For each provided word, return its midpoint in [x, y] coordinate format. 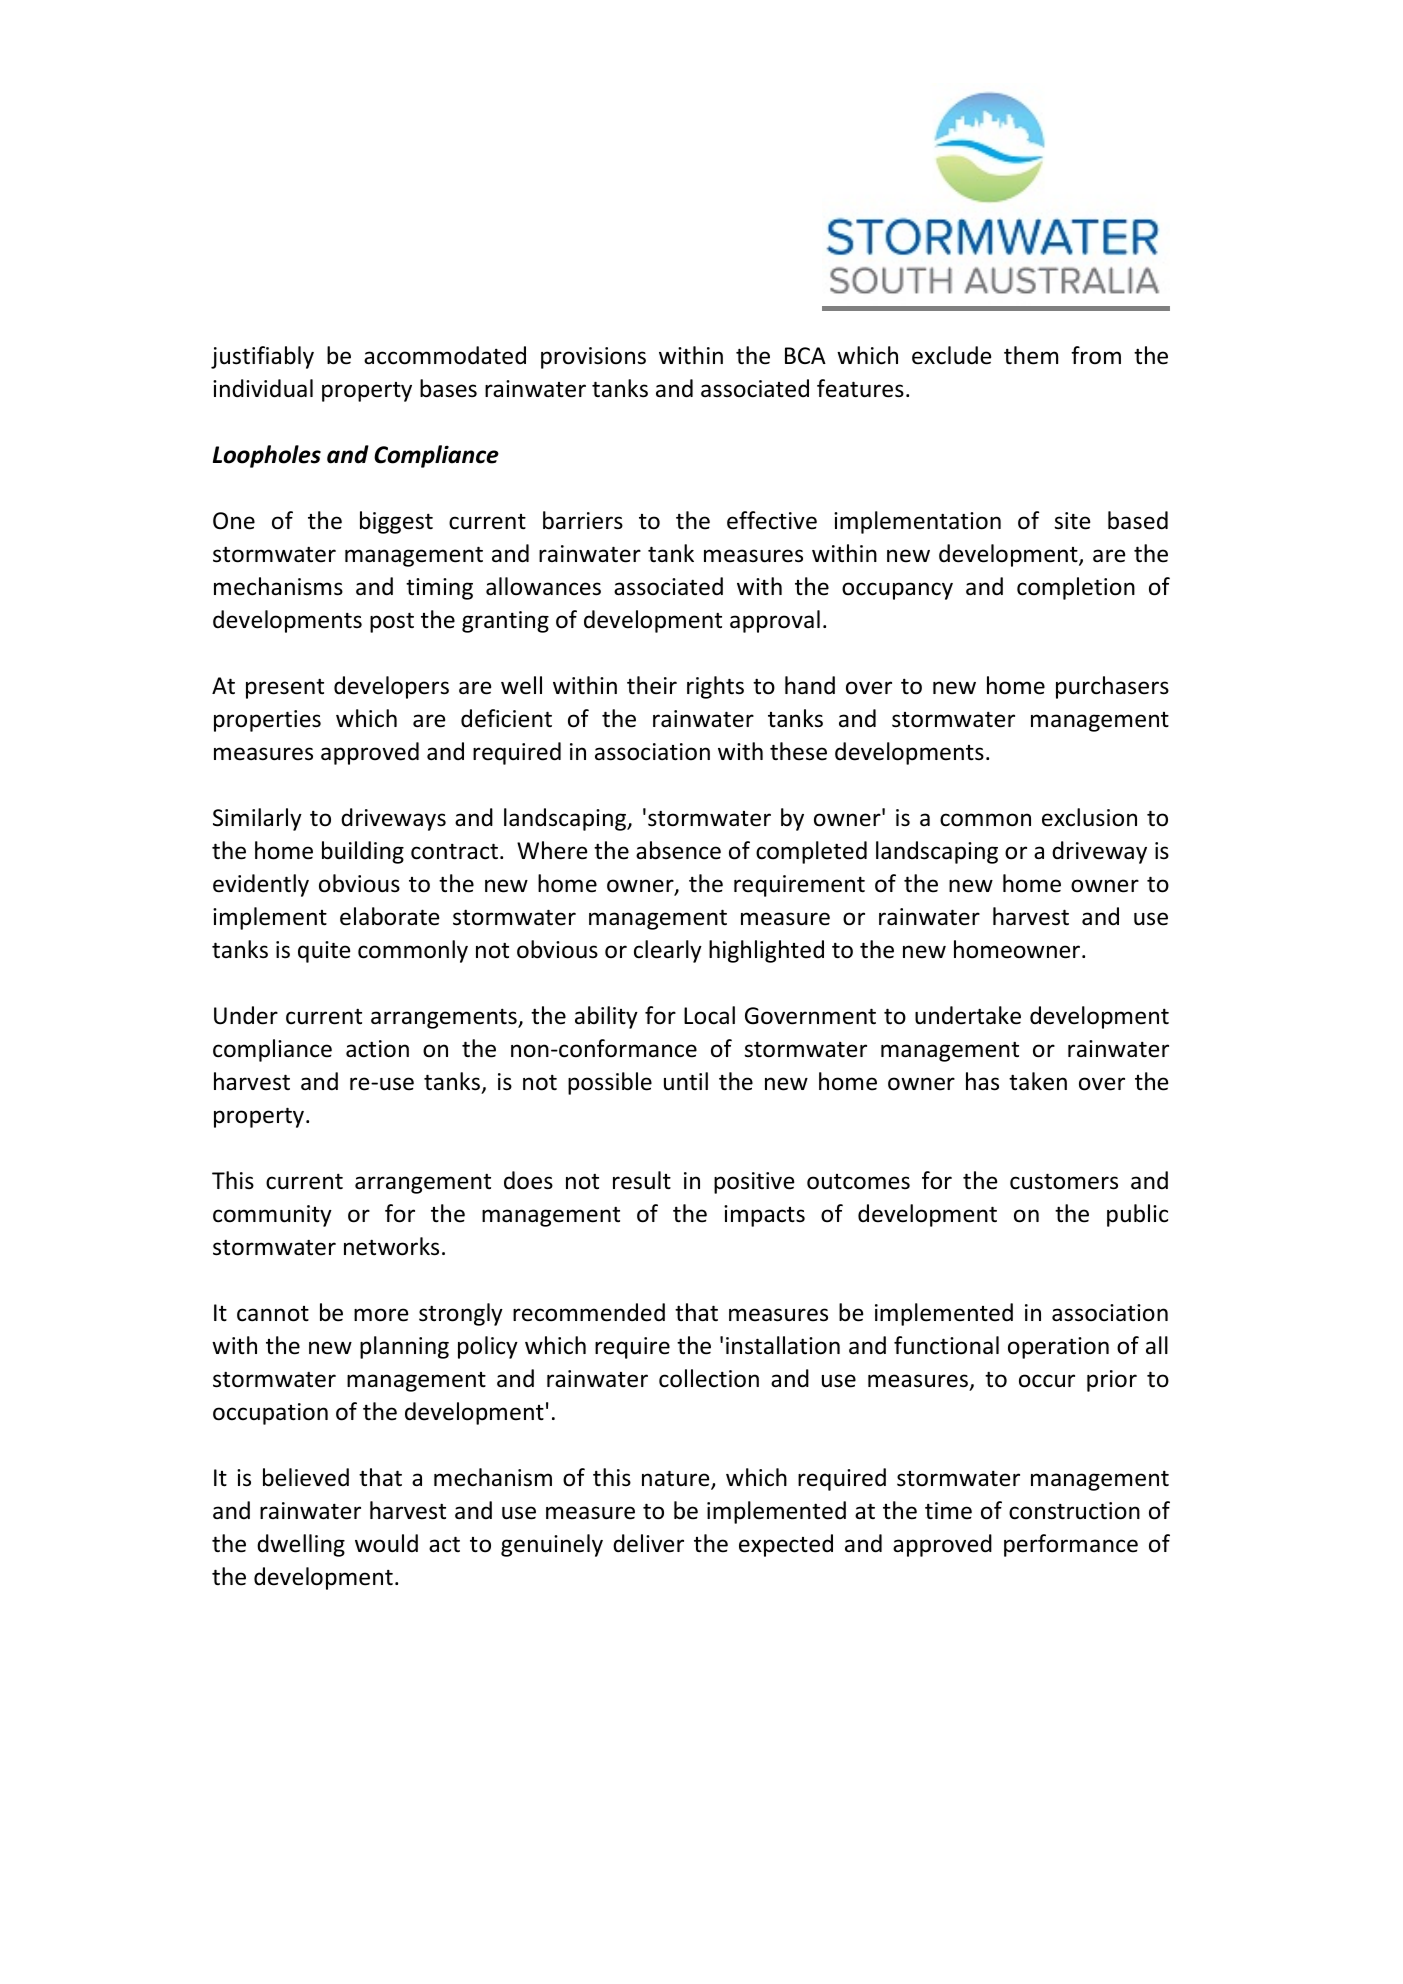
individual [263, 388]
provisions [593, 358]
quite [324, 952]
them [1031, 355]
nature [677, 1479]
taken [1038, 1081]
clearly [668, 951]
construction [1074, 1511]
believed [306, 1477]
